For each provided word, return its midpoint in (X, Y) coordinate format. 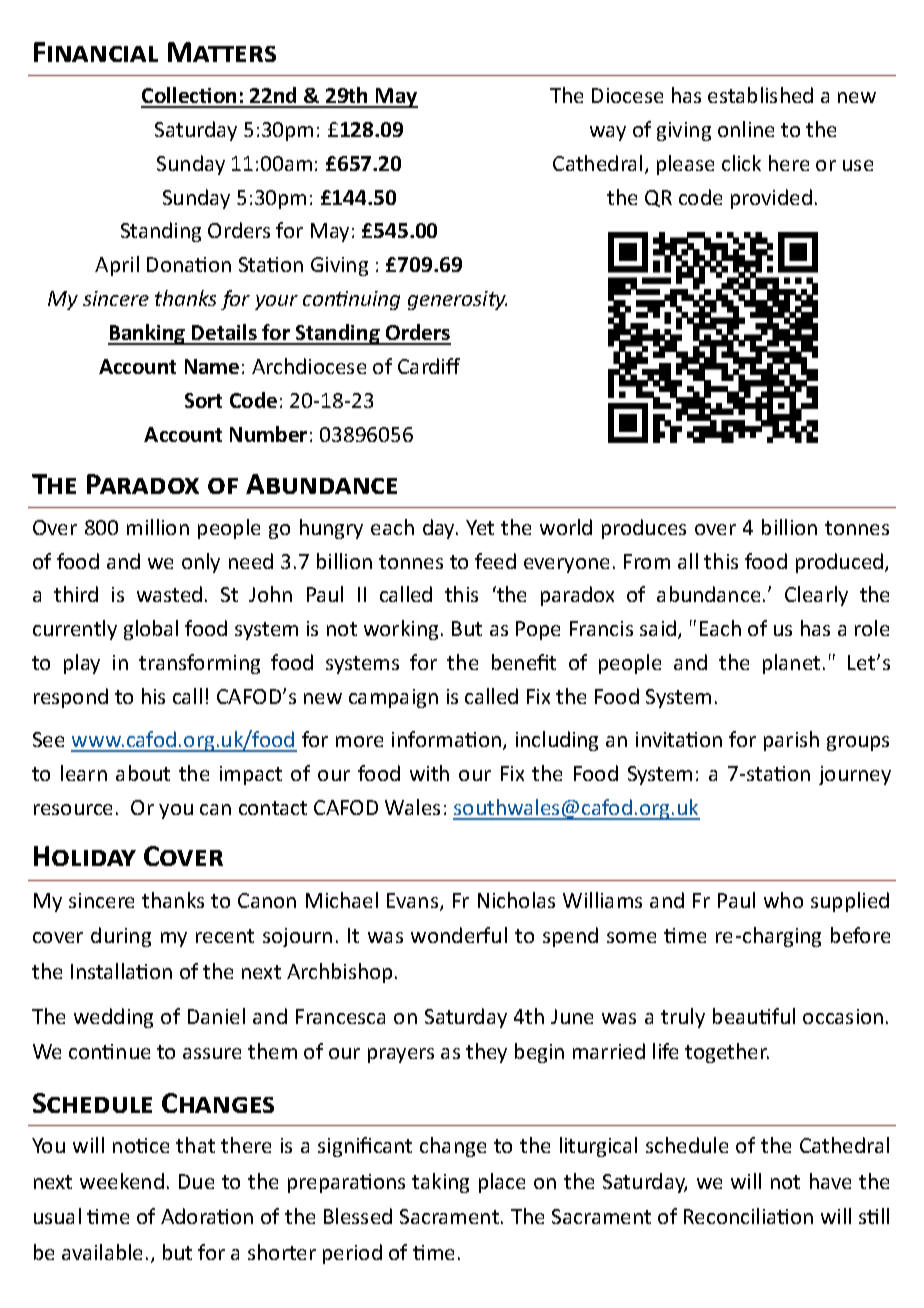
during (121, 937)
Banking (148, 334)
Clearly (816, 596)
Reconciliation (748, 1216)
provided (771, 199)
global (151, 630)
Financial (96, 52)
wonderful (459, 935)
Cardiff (429, 366)
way (608, 133)
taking (440, 1183)
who (783, 900)
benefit (524, 662)
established (760, 95)
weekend (122, 1181)
